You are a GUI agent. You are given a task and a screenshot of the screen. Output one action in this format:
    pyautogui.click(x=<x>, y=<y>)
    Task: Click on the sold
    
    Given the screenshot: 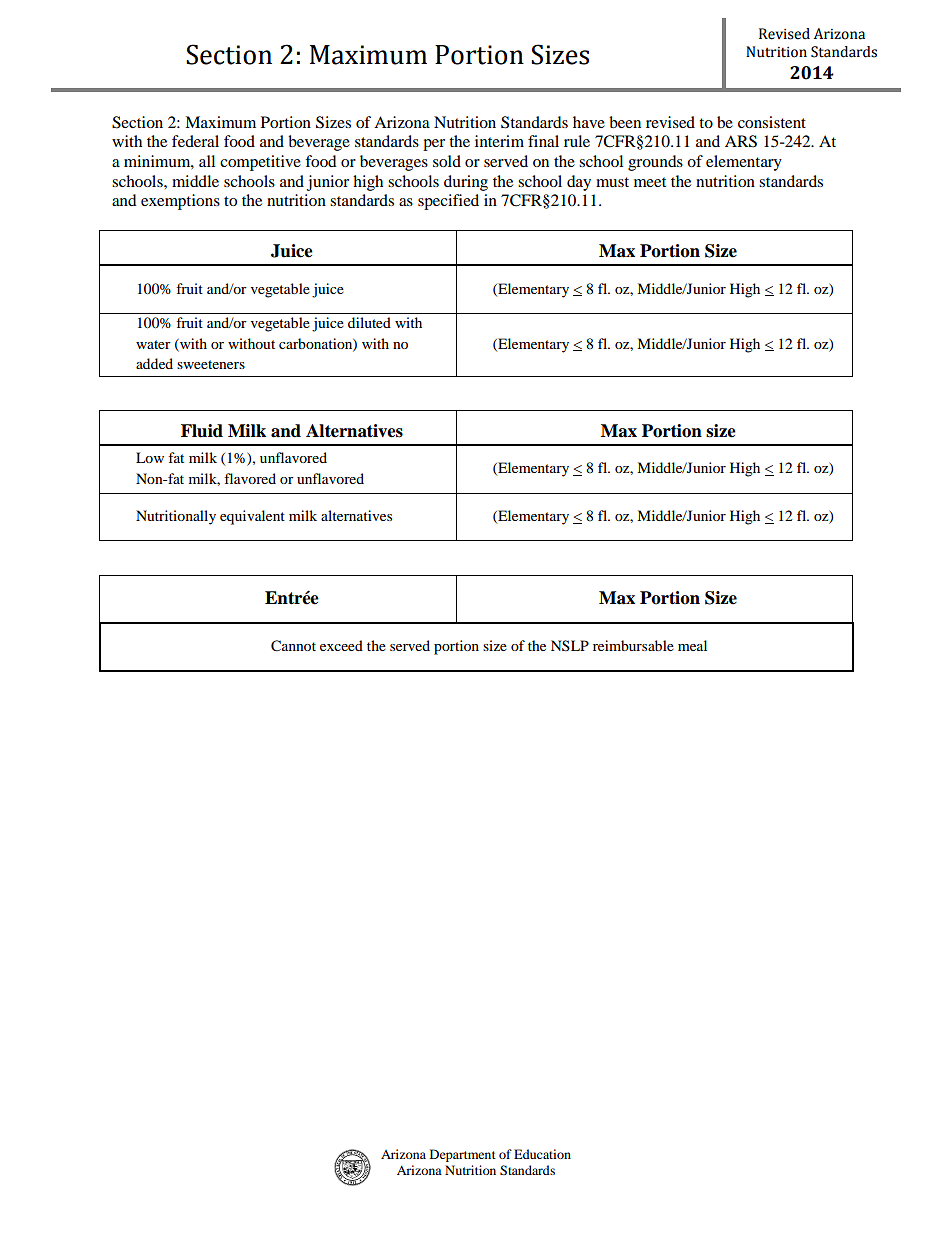 What is the action you would take?
    pyautogui.click(x=447, y=161)
